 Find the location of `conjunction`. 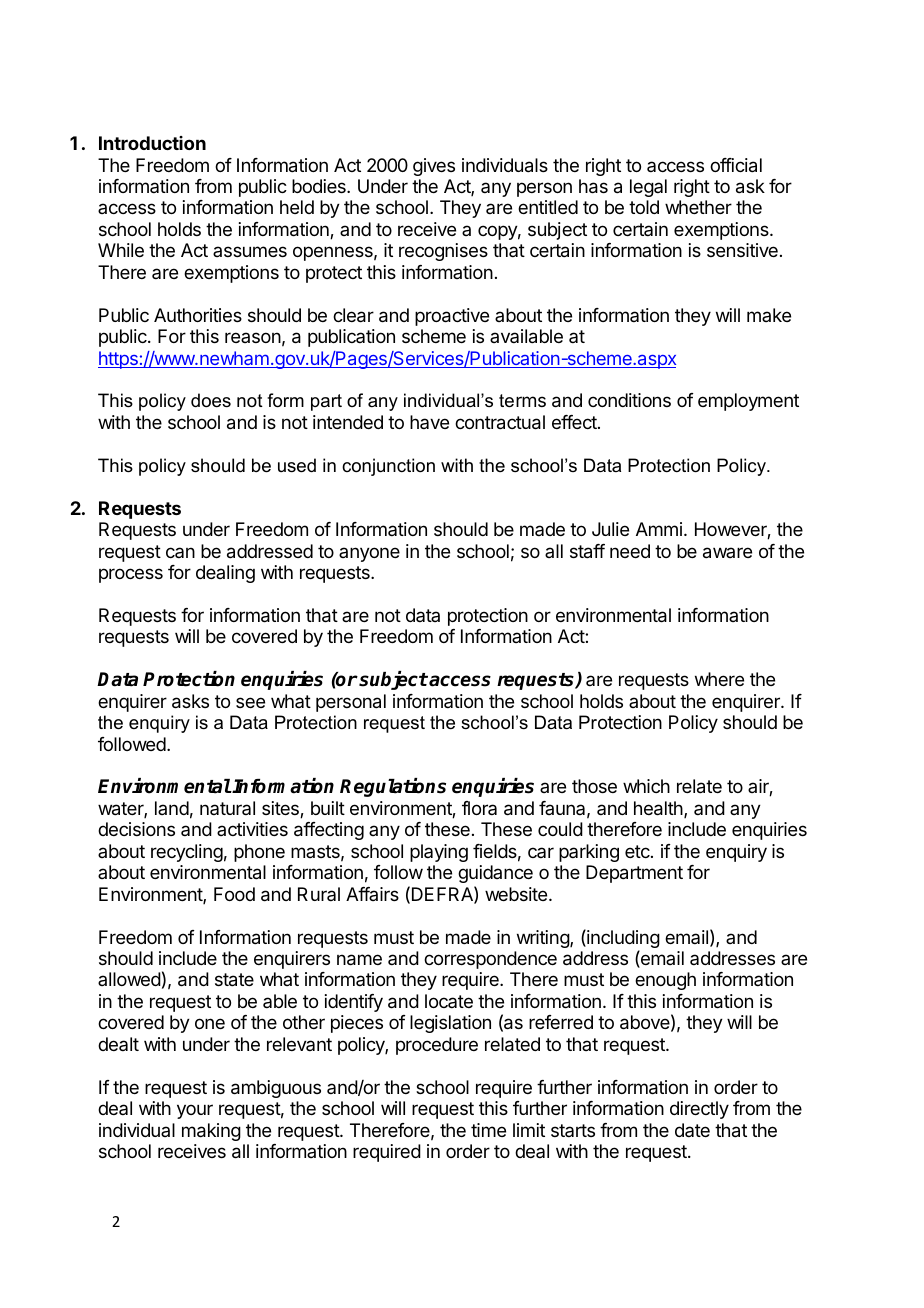

conjunction is located at coordinates (388, 467).
